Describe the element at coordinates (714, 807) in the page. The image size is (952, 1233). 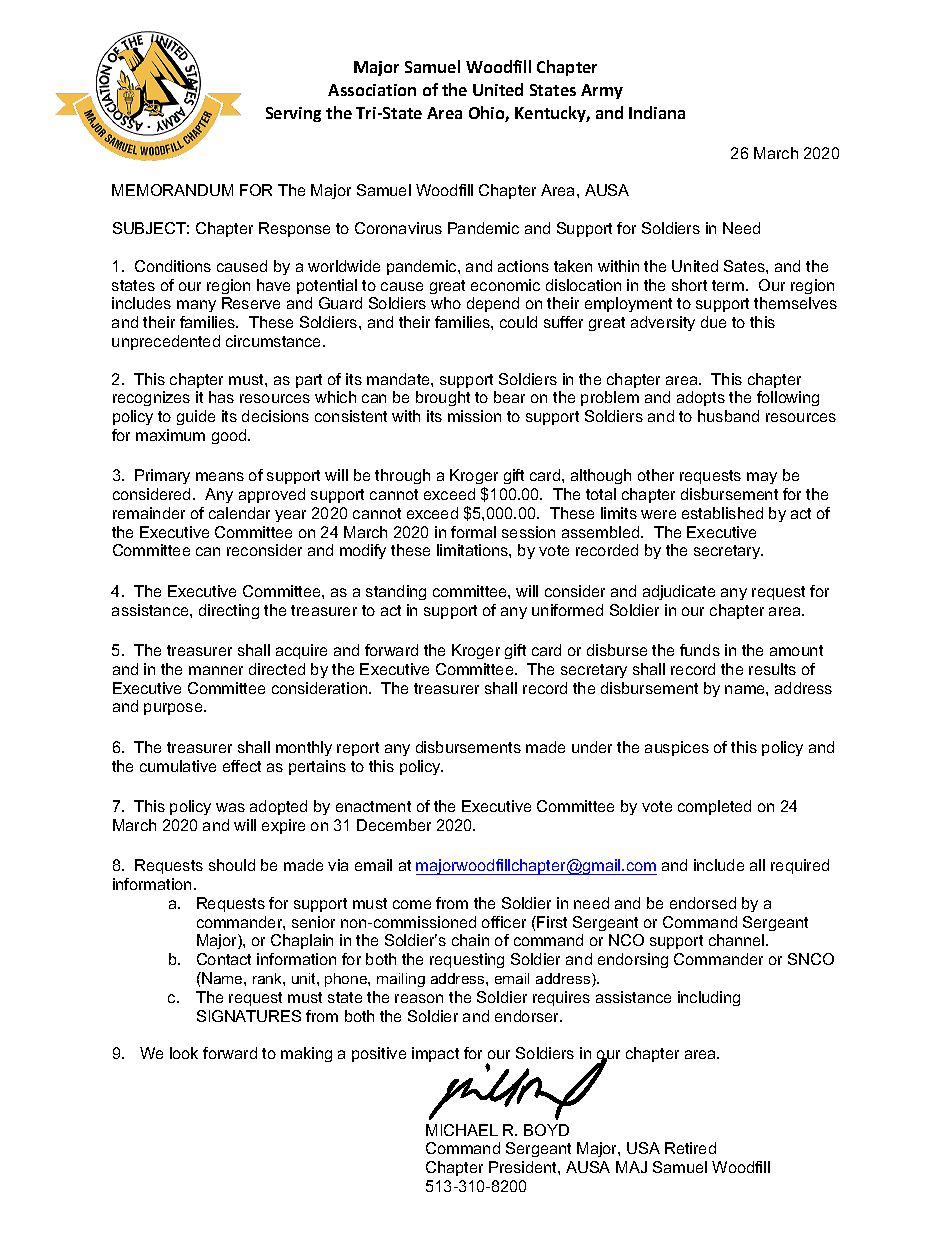
I see `completed` at that location.
